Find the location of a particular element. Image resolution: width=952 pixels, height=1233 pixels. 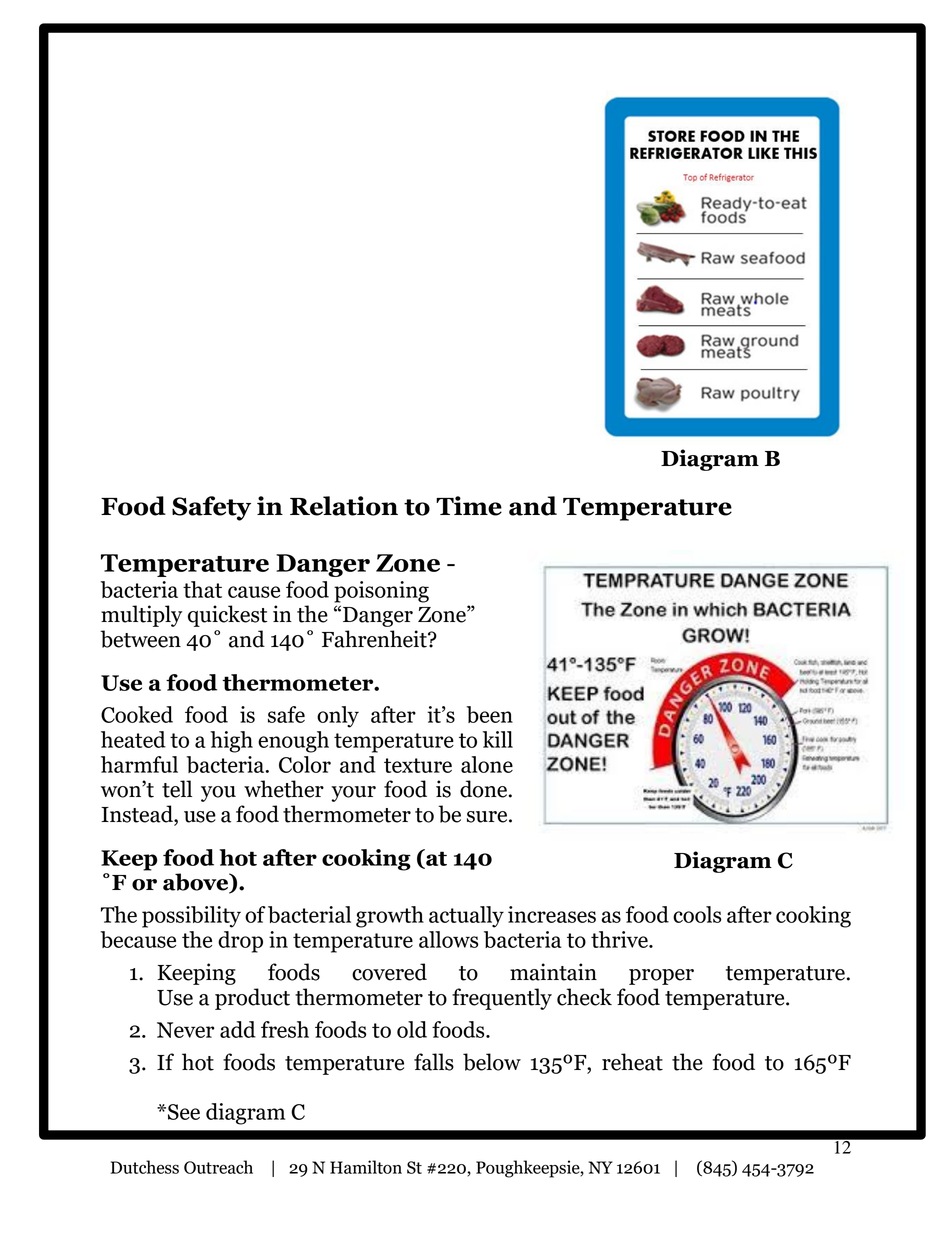

Time is located at coordinates (469, 506).
